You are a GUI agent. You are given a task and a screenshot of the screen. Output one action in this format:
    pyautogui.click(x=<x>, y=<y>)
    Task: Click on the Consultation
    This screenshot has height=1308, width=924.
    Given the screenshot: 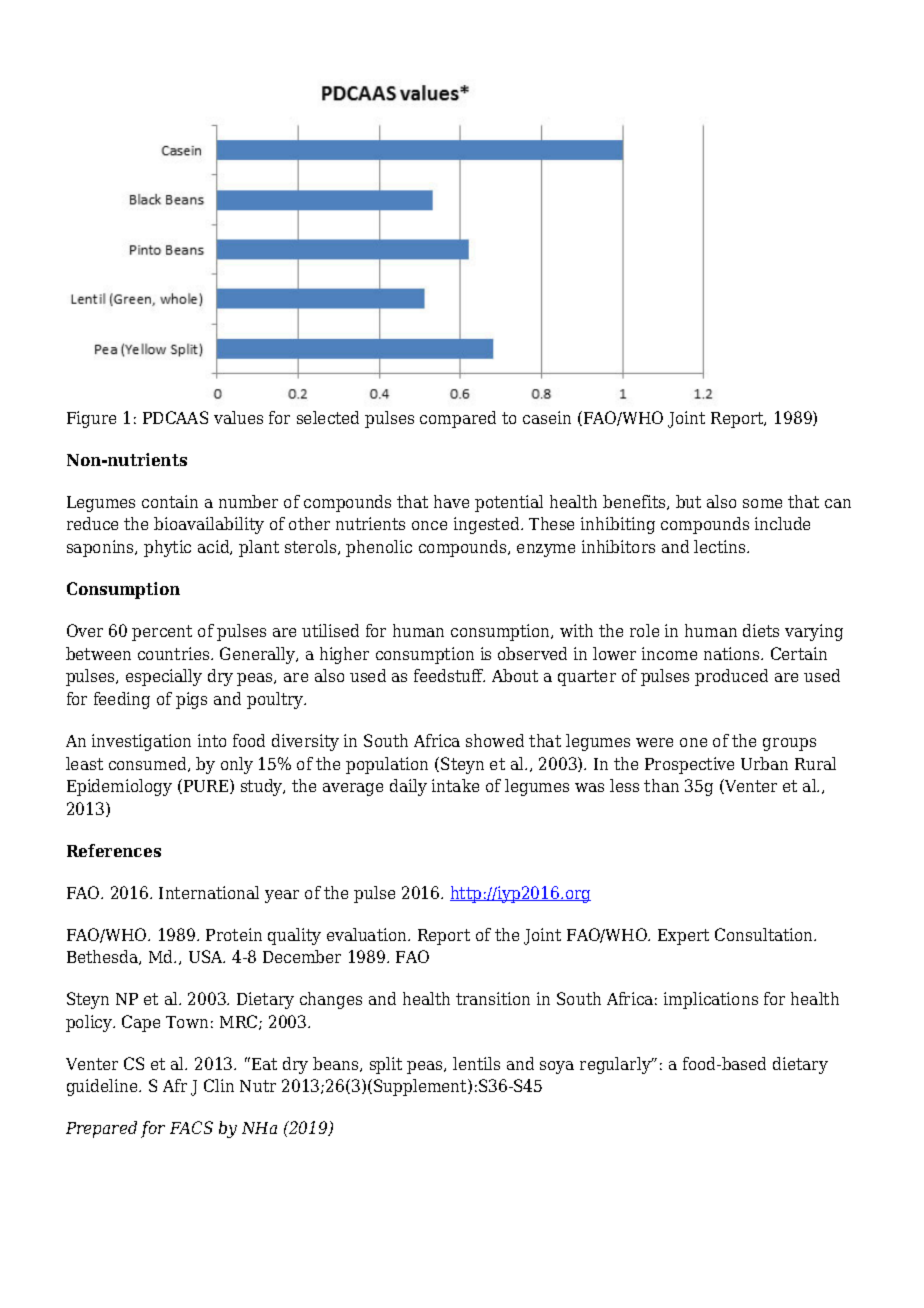 What is the action you would take?
    pyautogui.click(x=765, y=934)
